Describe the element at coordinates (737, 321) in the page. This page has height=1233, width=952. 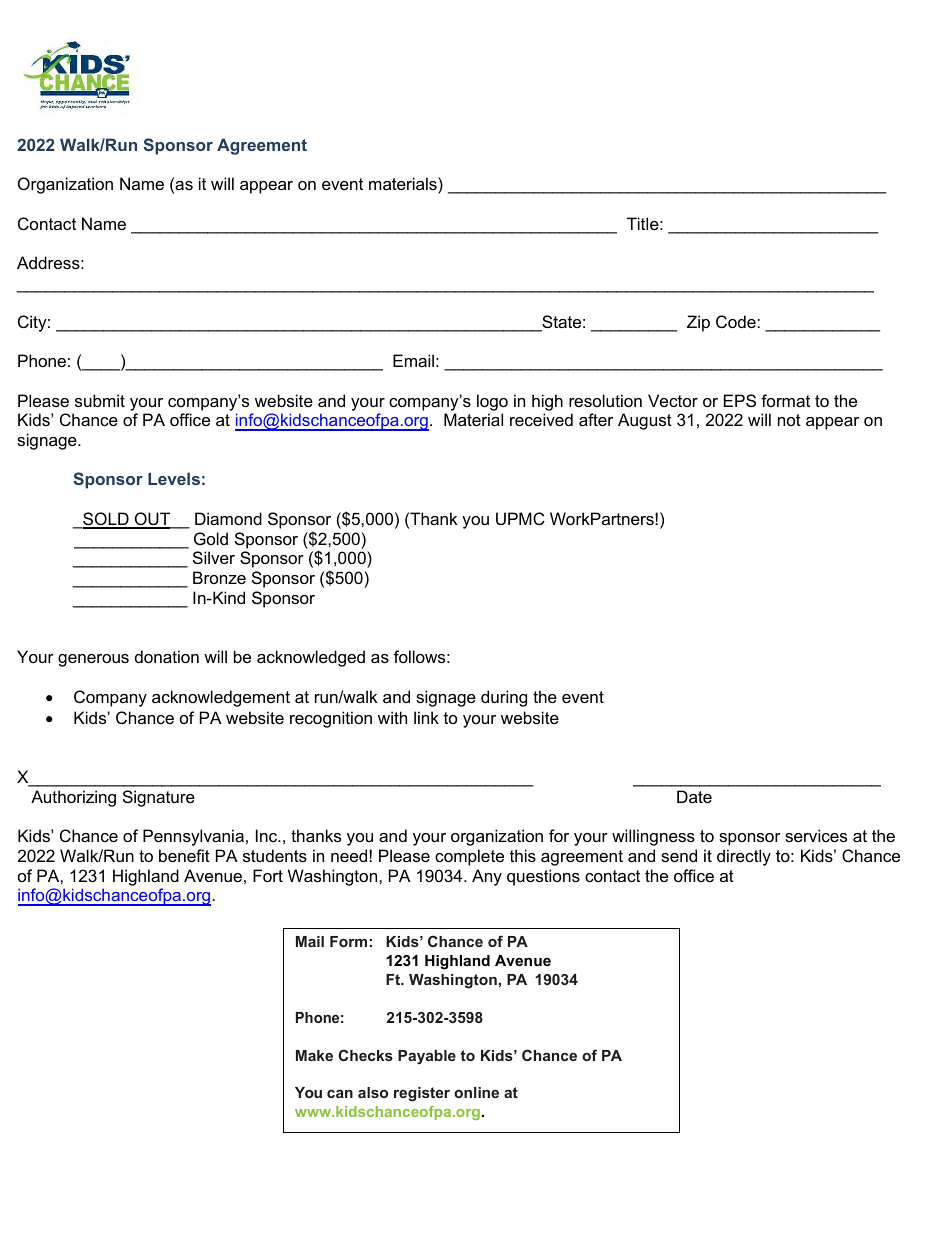
I see `Code` at that location.
